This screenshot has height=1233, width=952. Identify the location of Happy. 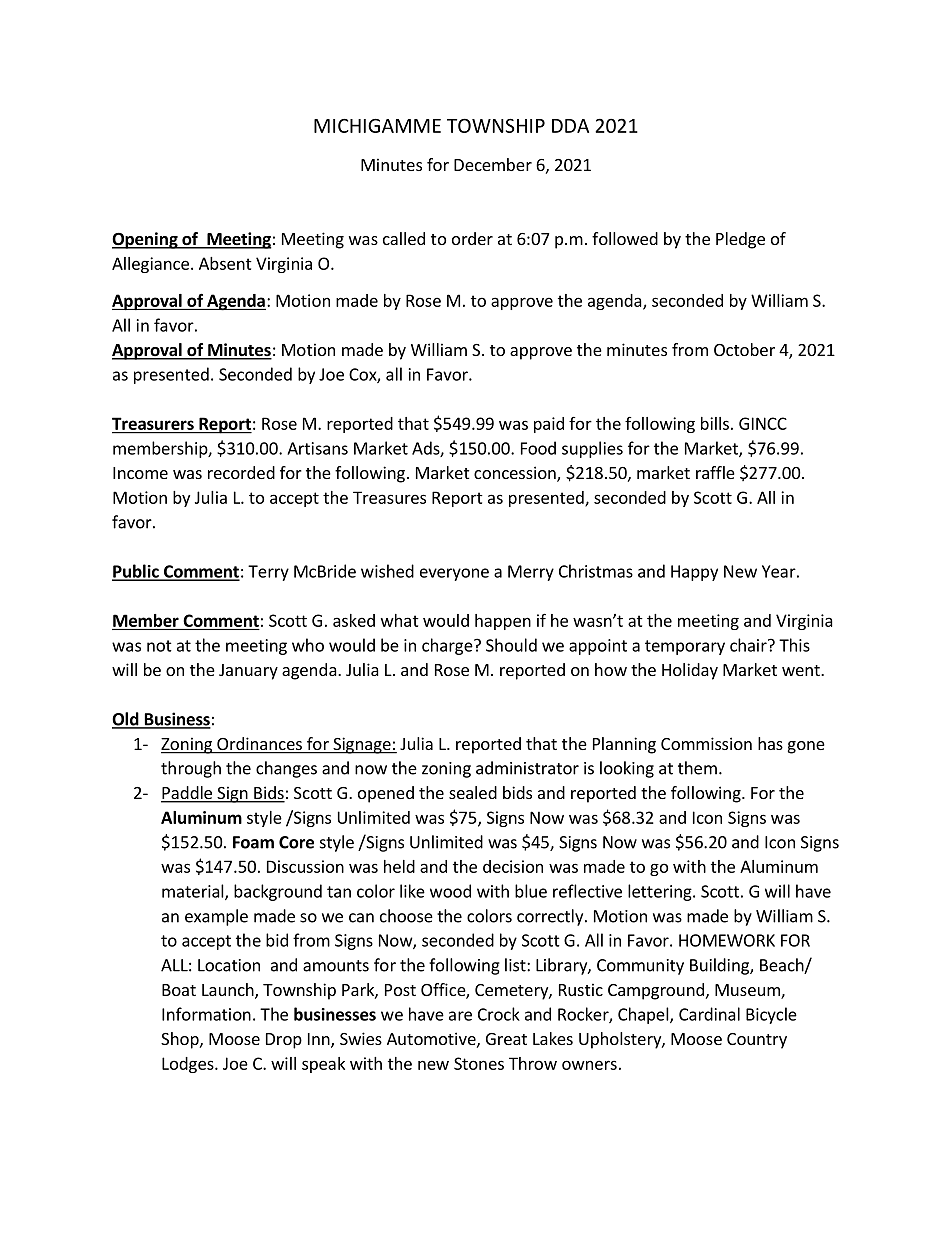
(694, 573).
